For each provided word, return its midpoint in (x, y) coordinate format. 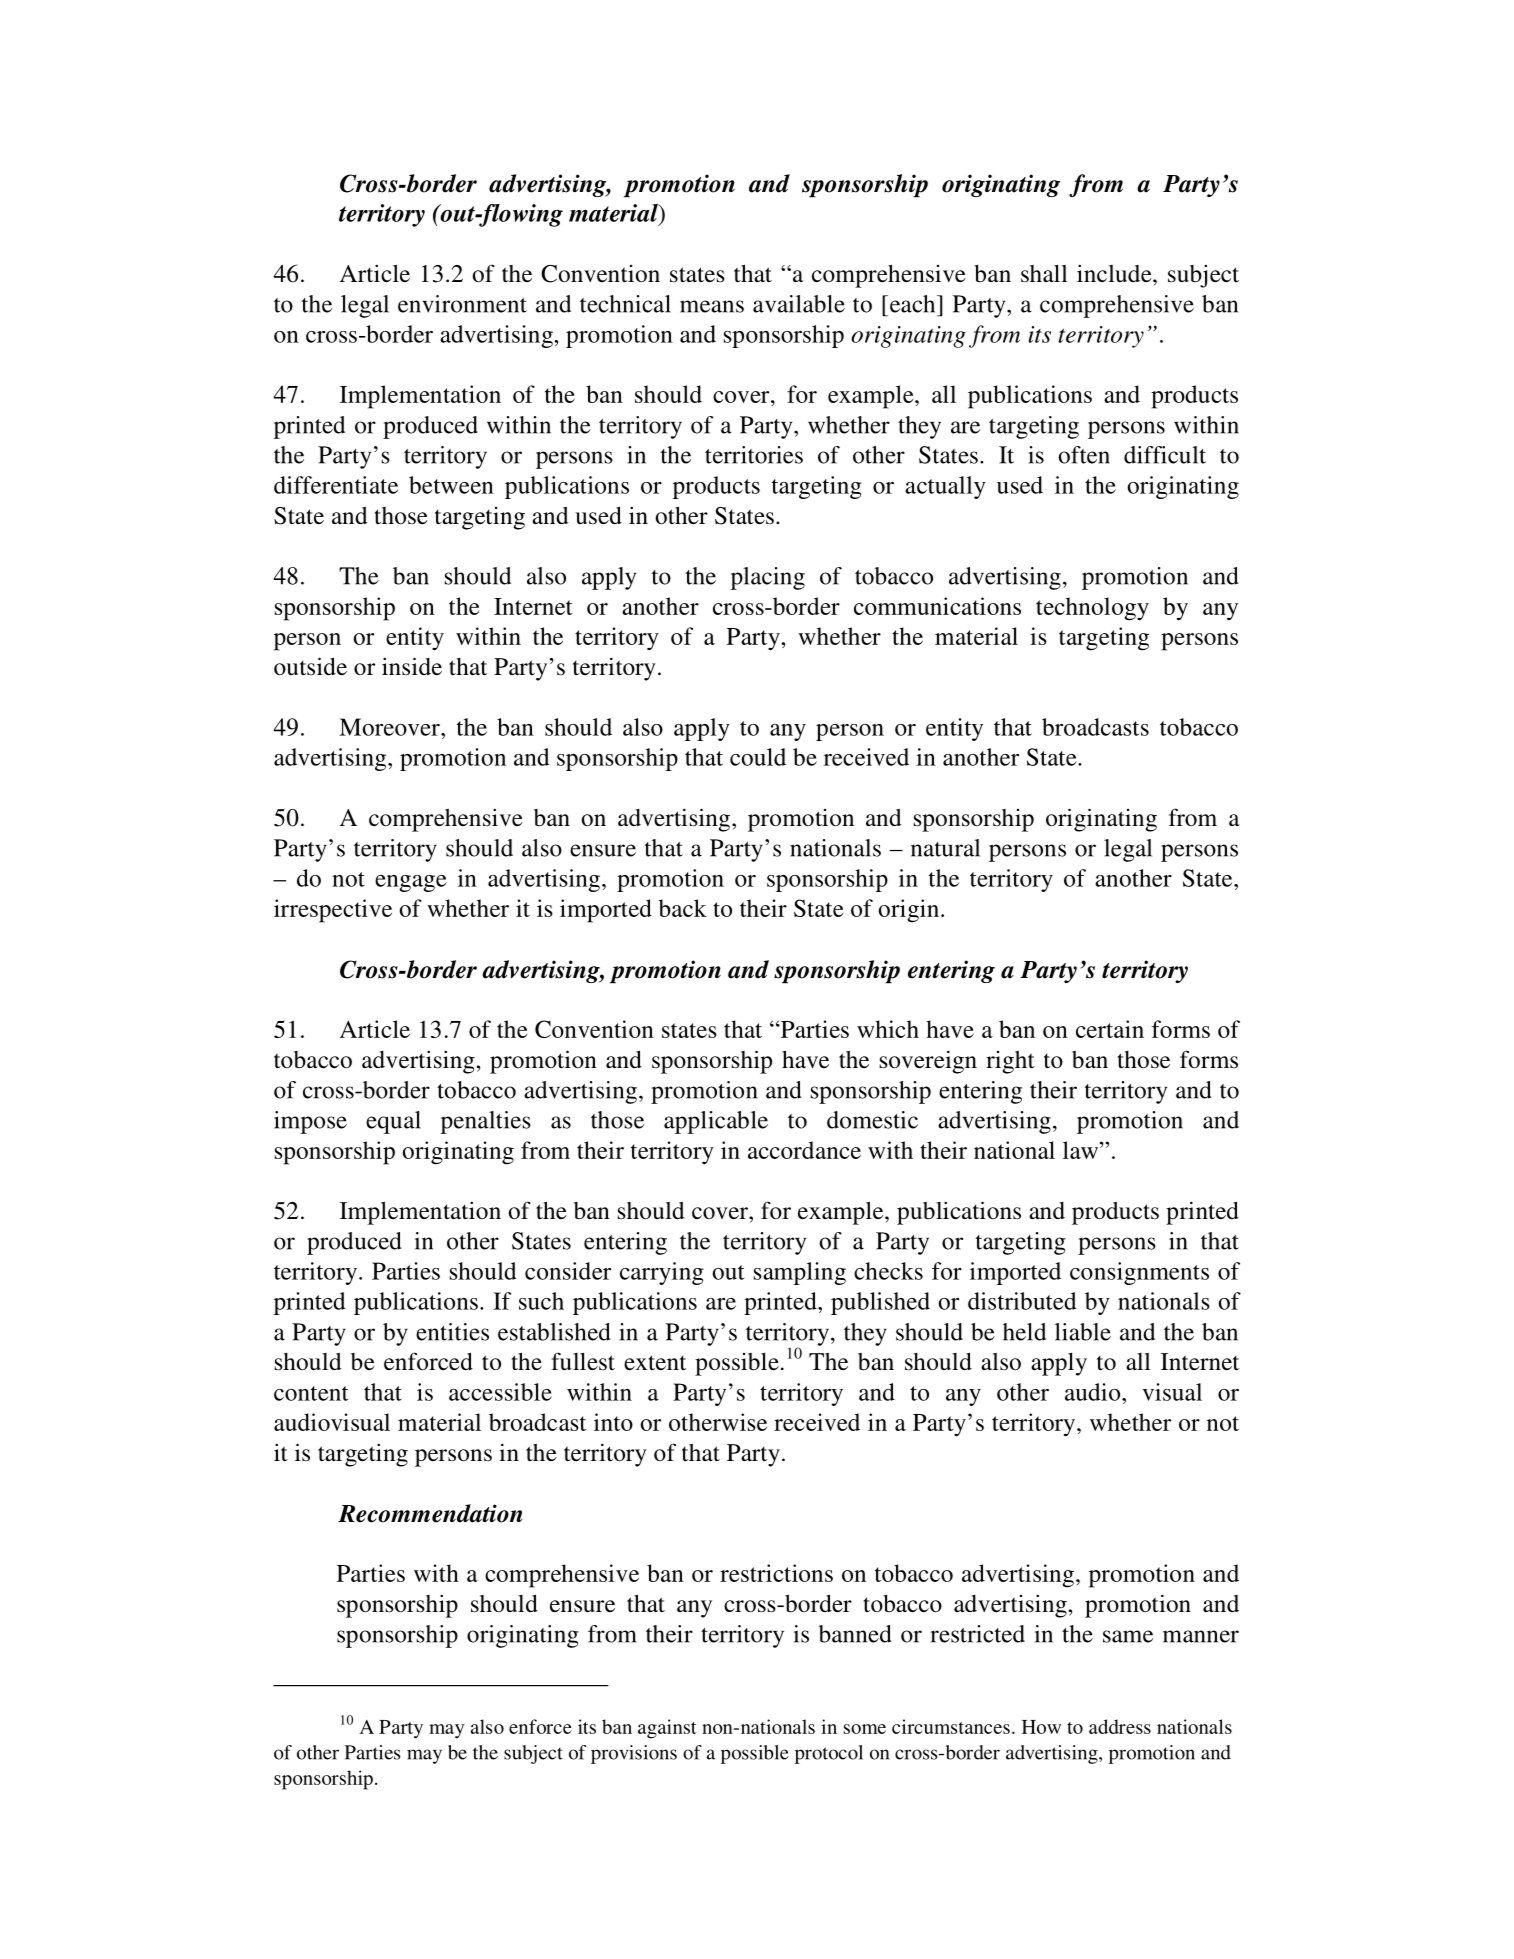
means (712, 306)
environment (462, 304)
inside (412, 666)
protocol (829, 1754)
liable (1083, 1332)
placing (768, 578)
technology (1092, 609)
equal (393, 1122)
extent (655, 1363)
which (888, 1029)
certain (1110, 1029)
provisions (634, 1754)
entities (452, 1332)
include (1115, 273)
